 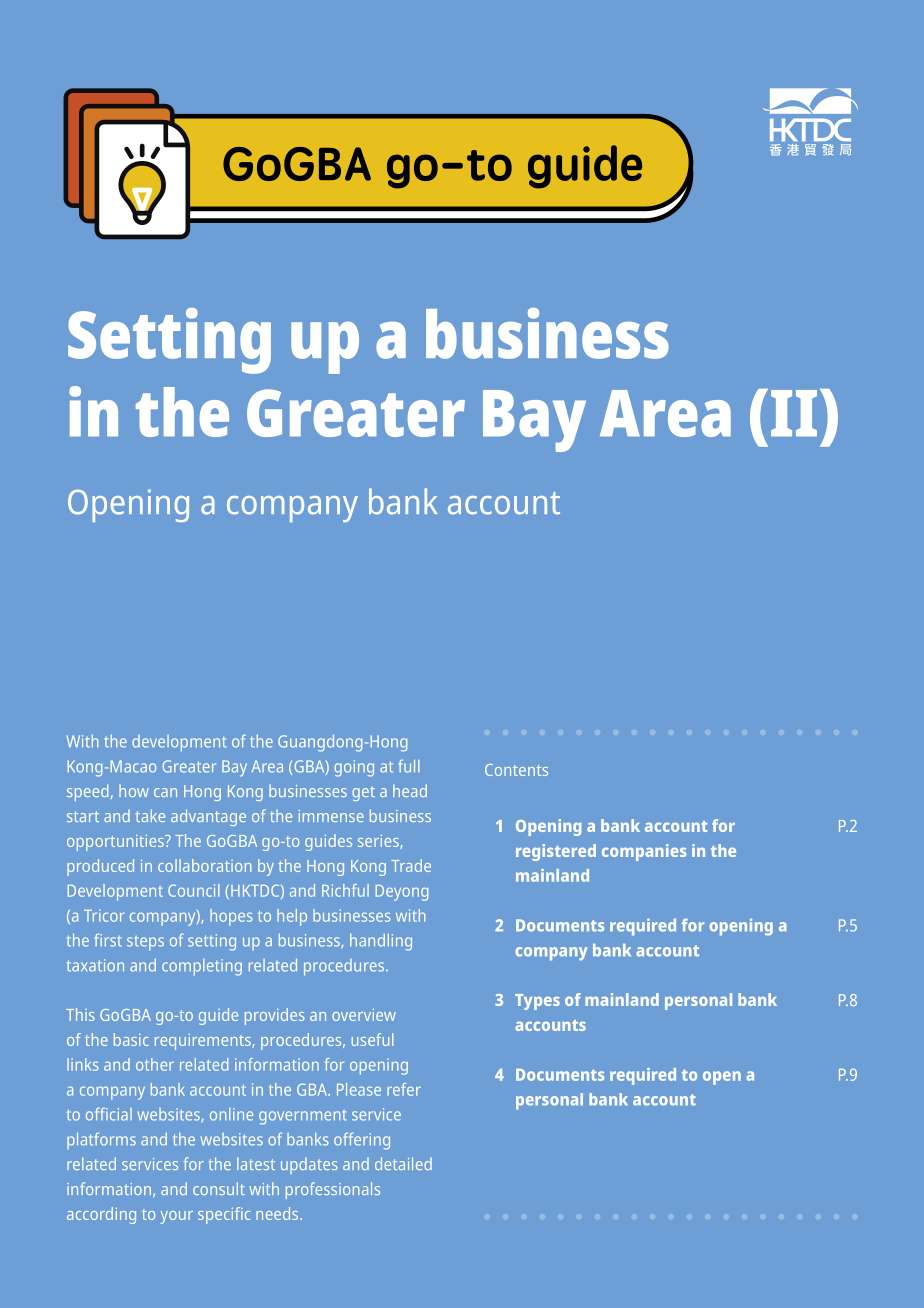 What do you see at coordinates (403, 1163) in the document?
I see `detailed` at bounding box center [403, 1163].
